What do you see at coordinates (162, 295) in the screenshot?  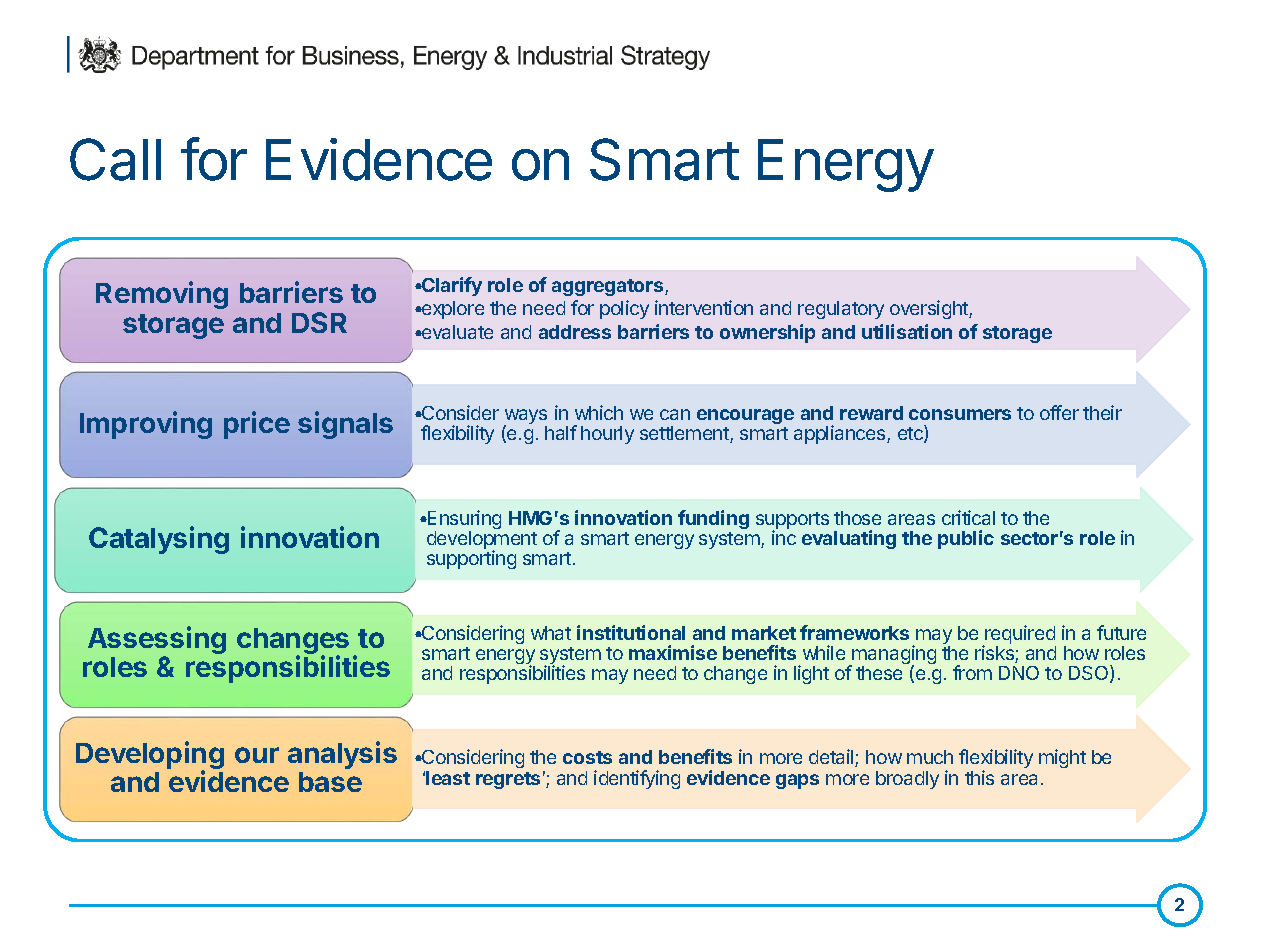 I see `Removing` at bounding box center [162, 295].
